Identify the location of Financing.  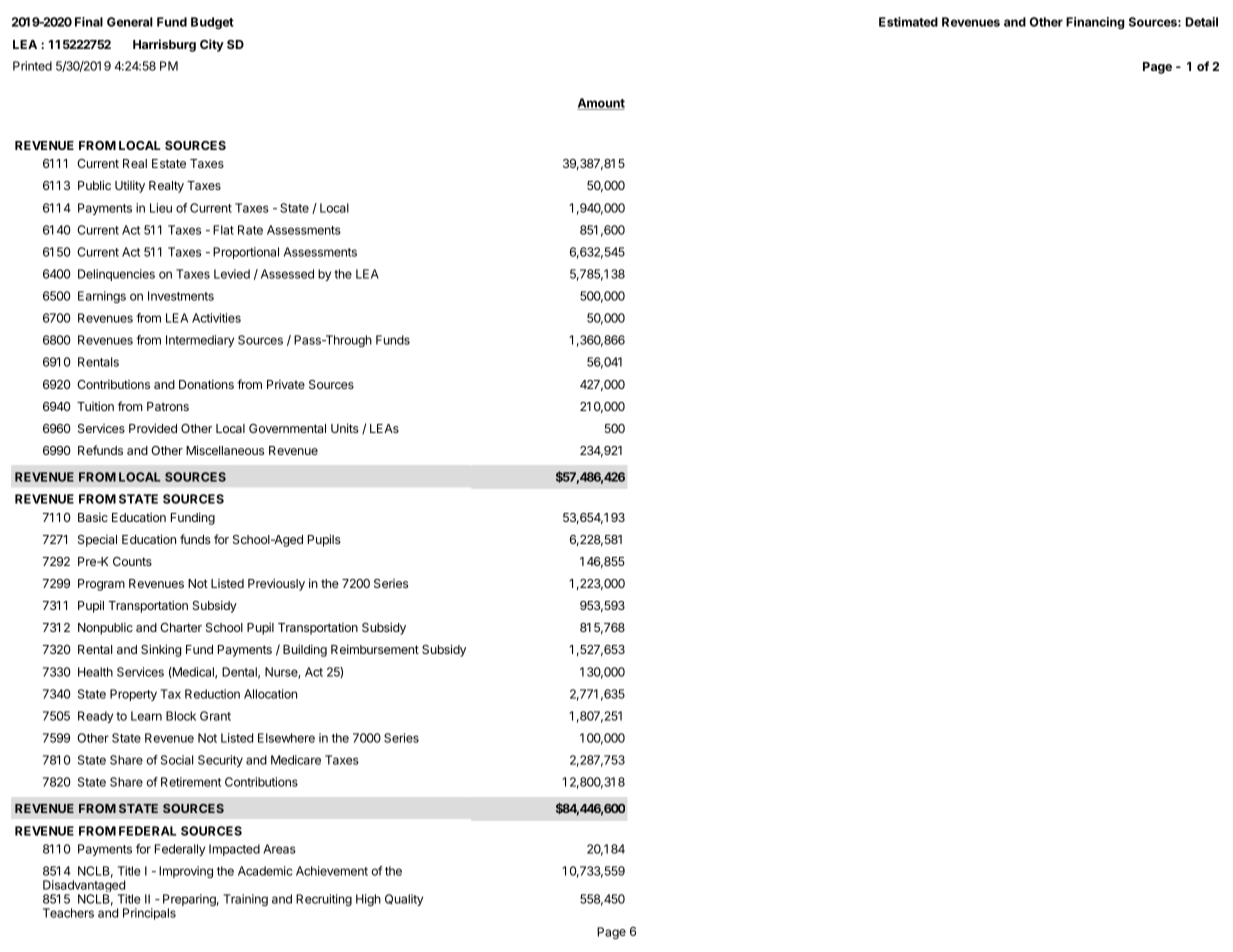
(1095, 23).
